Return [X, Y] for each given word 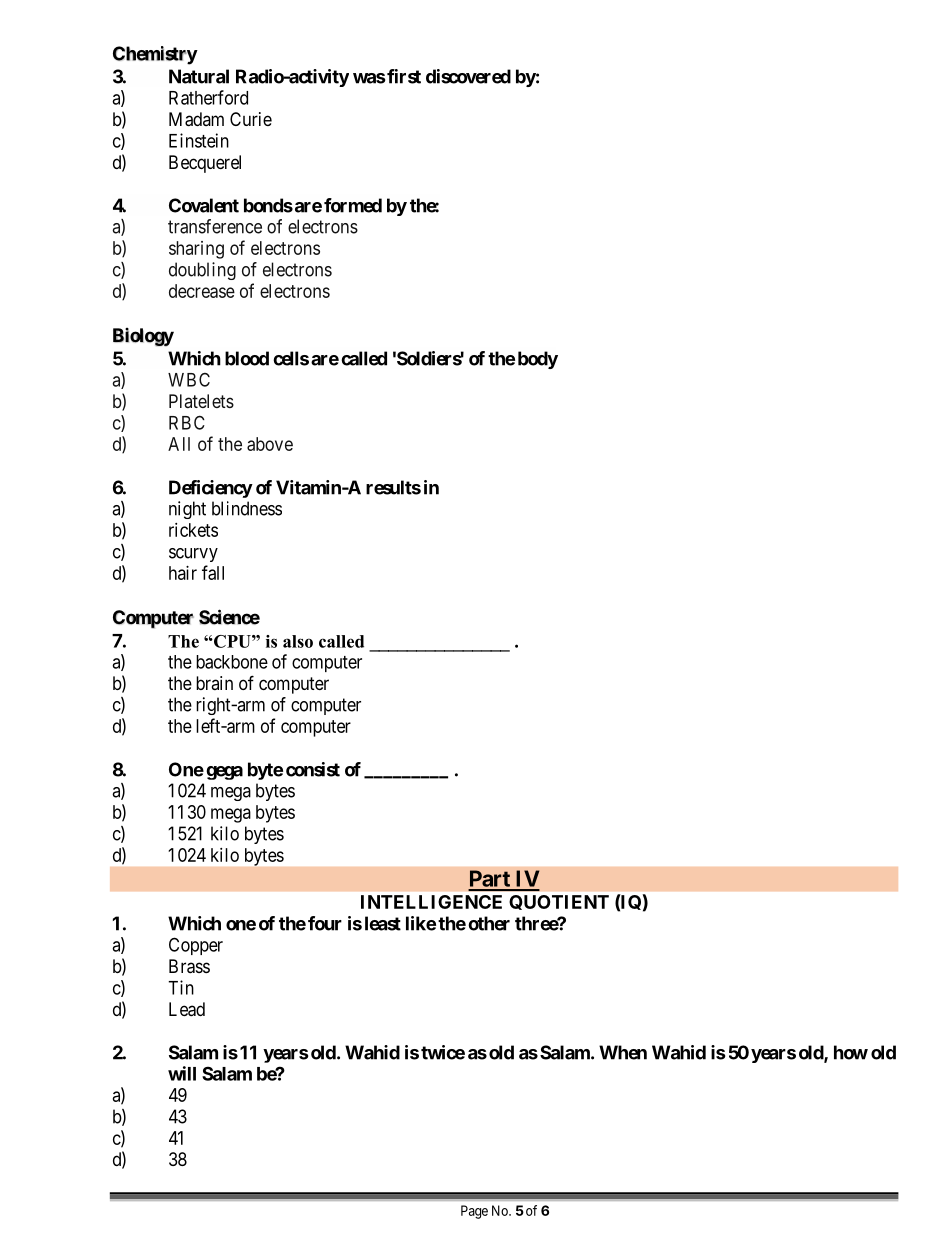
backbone [232, 662]
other [489, 923]
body [538, 360]
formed [353, 205]
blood [247, 358]
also [298, 641]
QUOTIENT [559, 902]
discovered [468, 76]
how [851, 1052]
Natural [199, 76]
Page [474, 1212]
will [182, 1073]
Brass [189, 966]
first [404, 76]
